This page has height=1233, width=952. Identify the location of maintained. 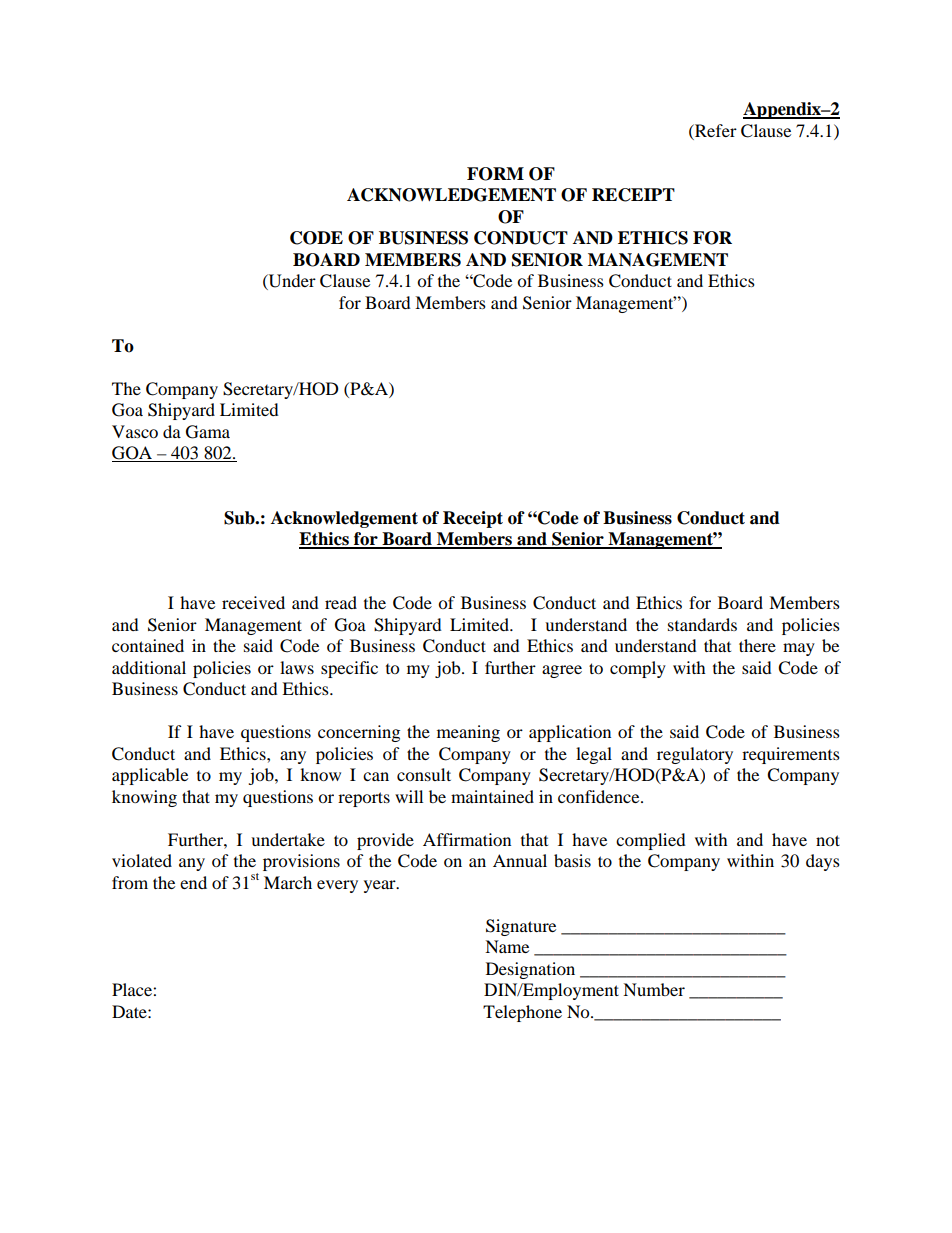
(492, 796).
